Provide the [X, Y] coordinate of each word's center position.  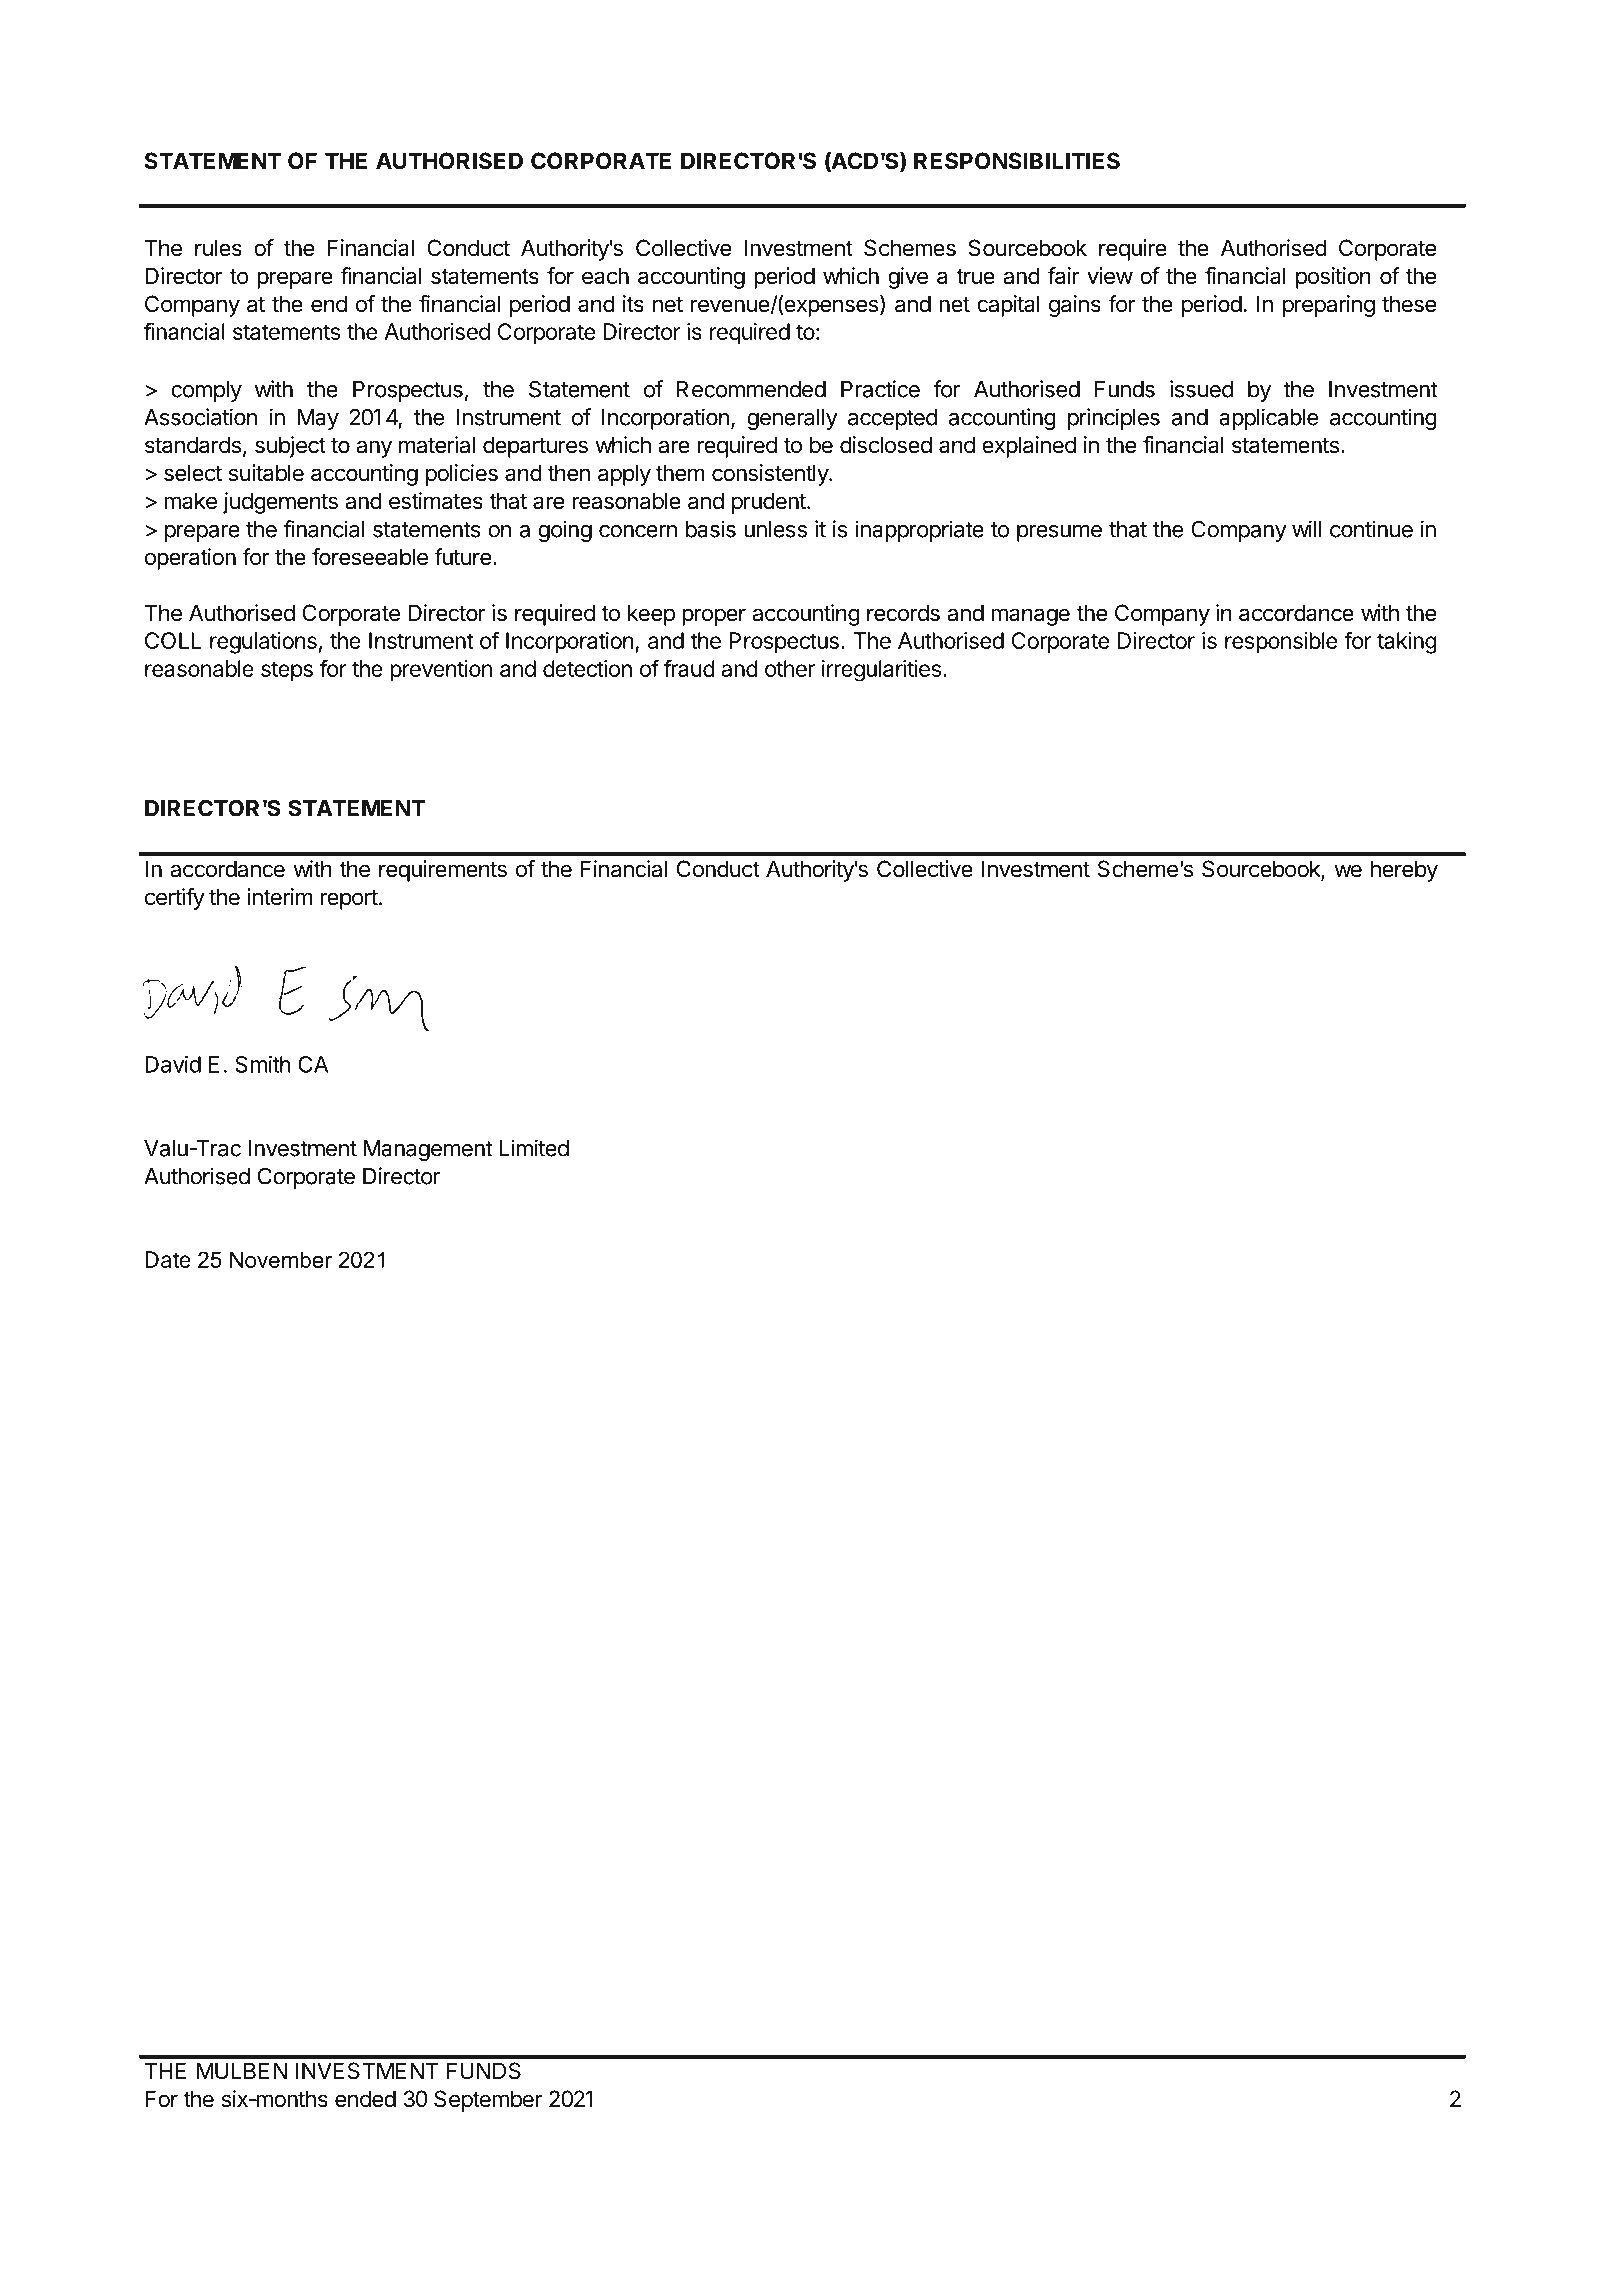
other [790, 668]
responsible [1281, 643]
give [908, 278]
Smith [263, 1064]
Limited [534, 1148]
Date [168, 1259]
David [173, 1064]
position [1333, 278]
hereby [1404, 871]
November [281, 1259]
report [349, 900]
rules [218, 248]
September [488, 2101]
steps [287, 671]
